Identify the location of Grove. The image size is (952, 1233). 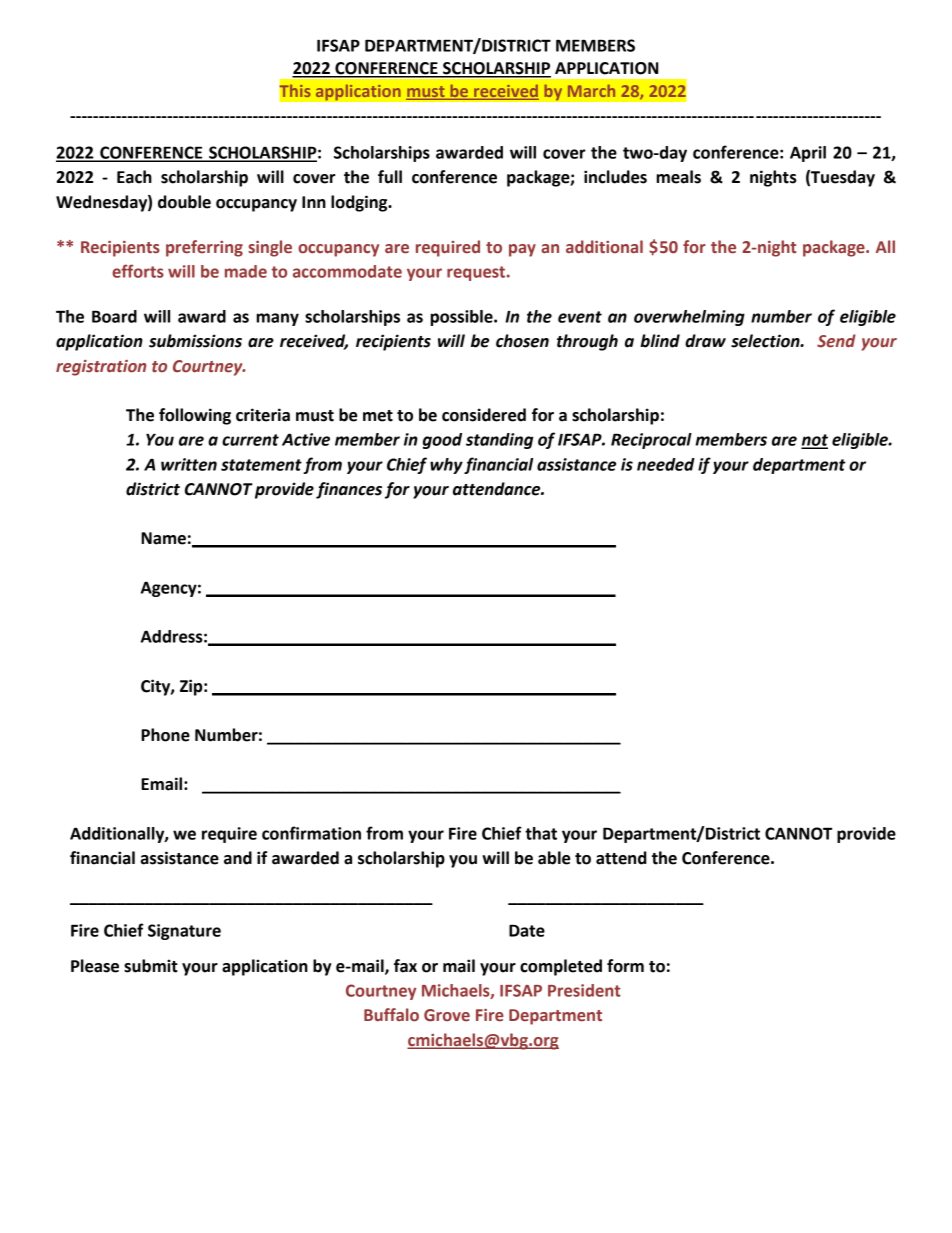
(447, 1015).
